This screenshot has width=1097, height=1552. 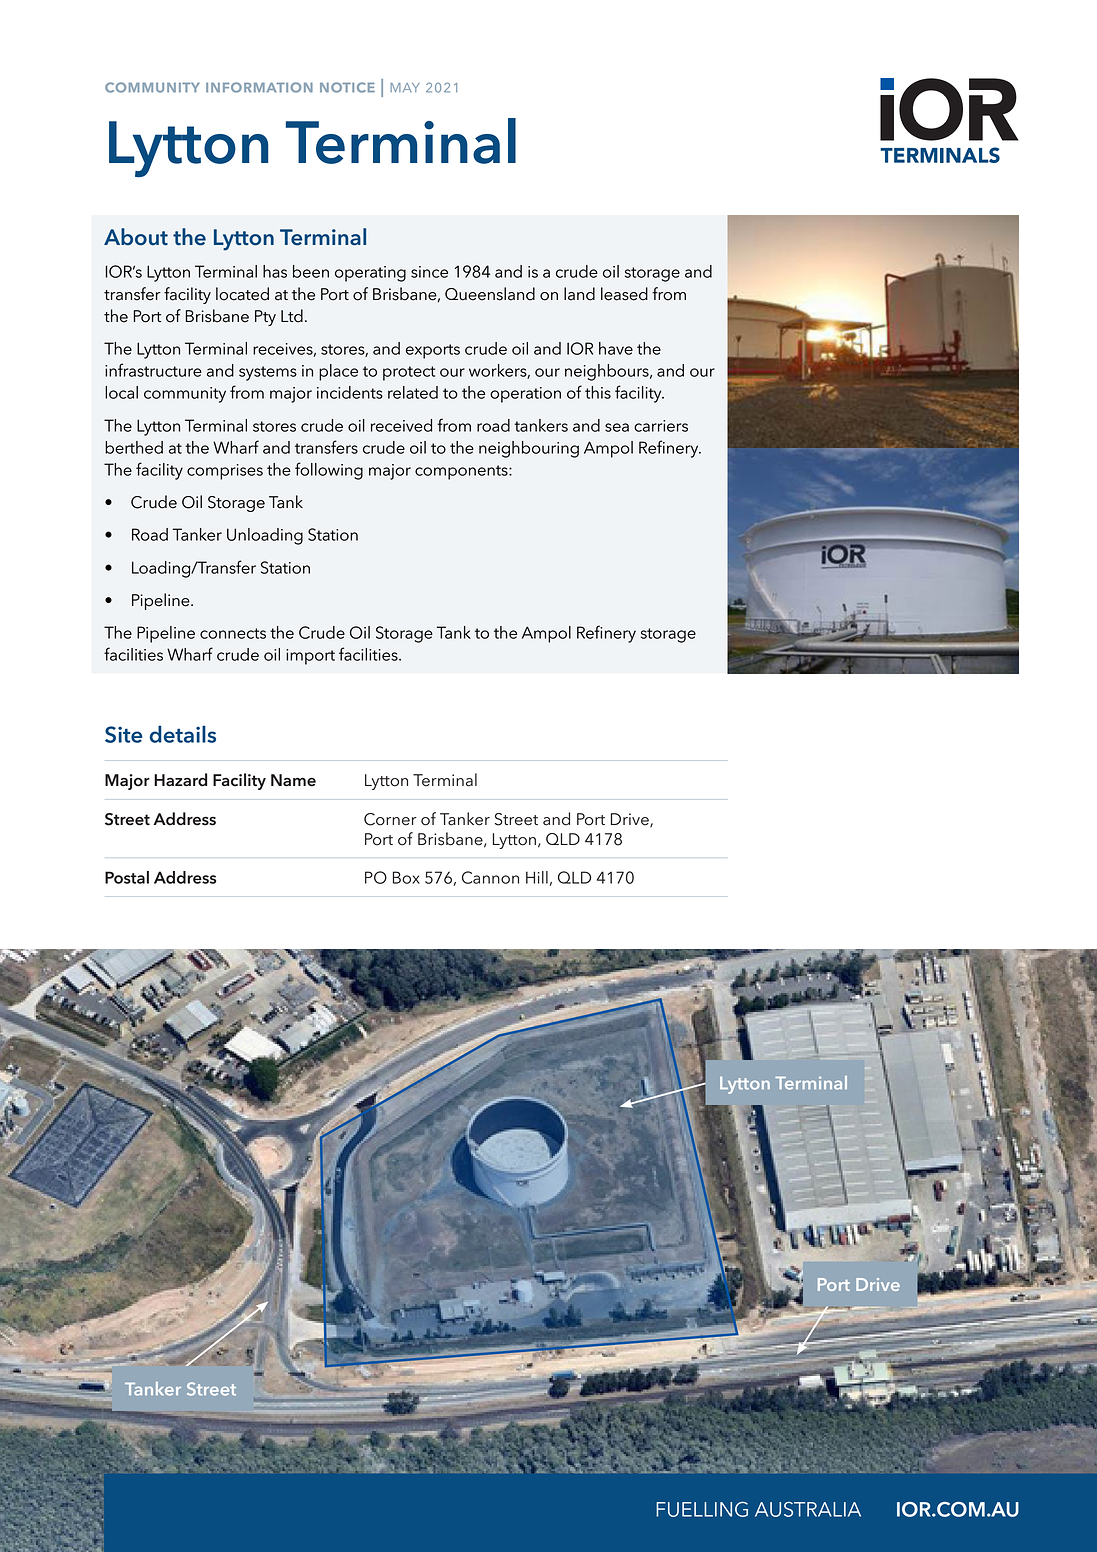 What do you see at coordinates (808, 1509) in the screenshot?
I see `AUSTRALIA` at bounding box center [808, 1509].
